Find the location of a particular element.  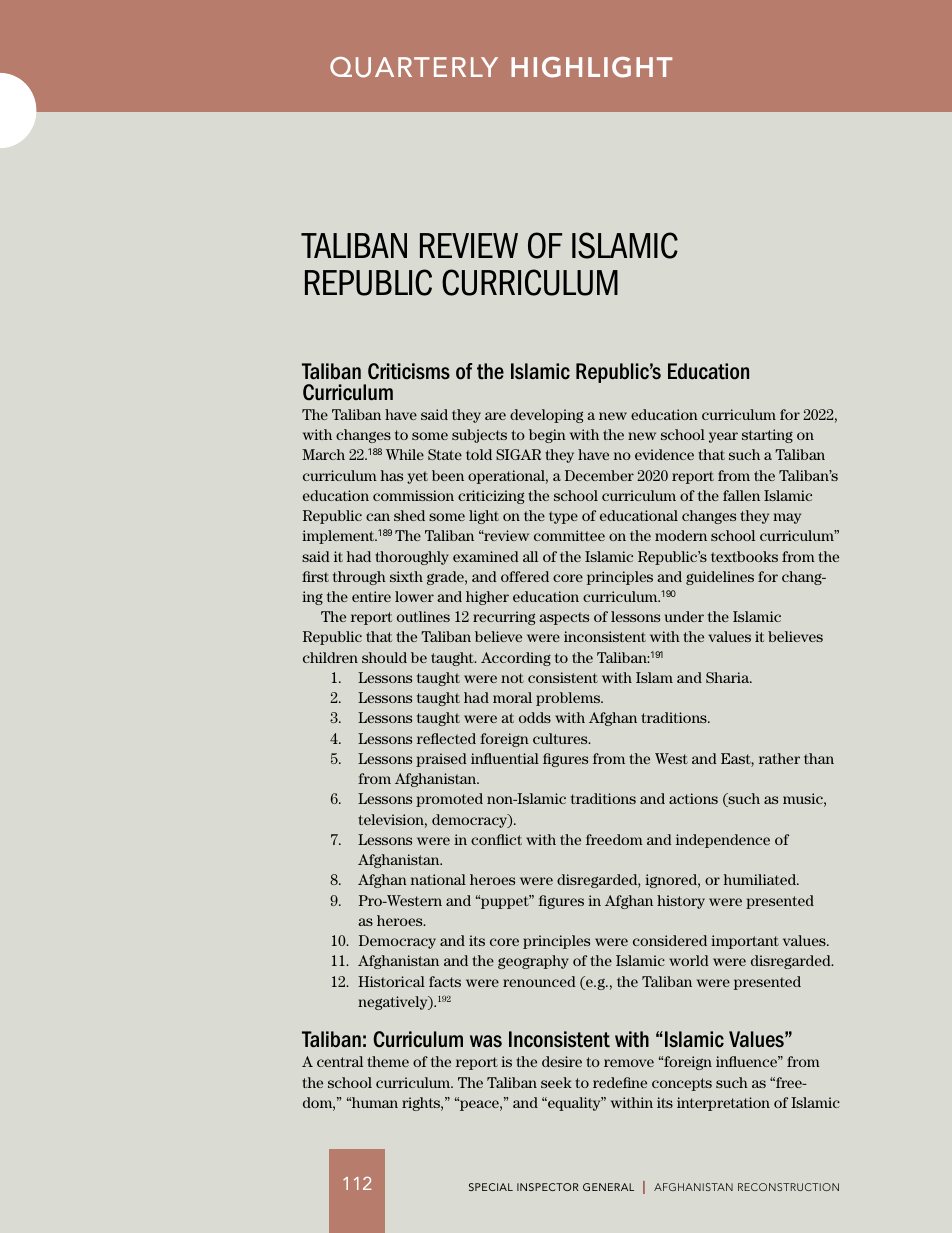

Criticisms is located at coordinates (409, 371).
